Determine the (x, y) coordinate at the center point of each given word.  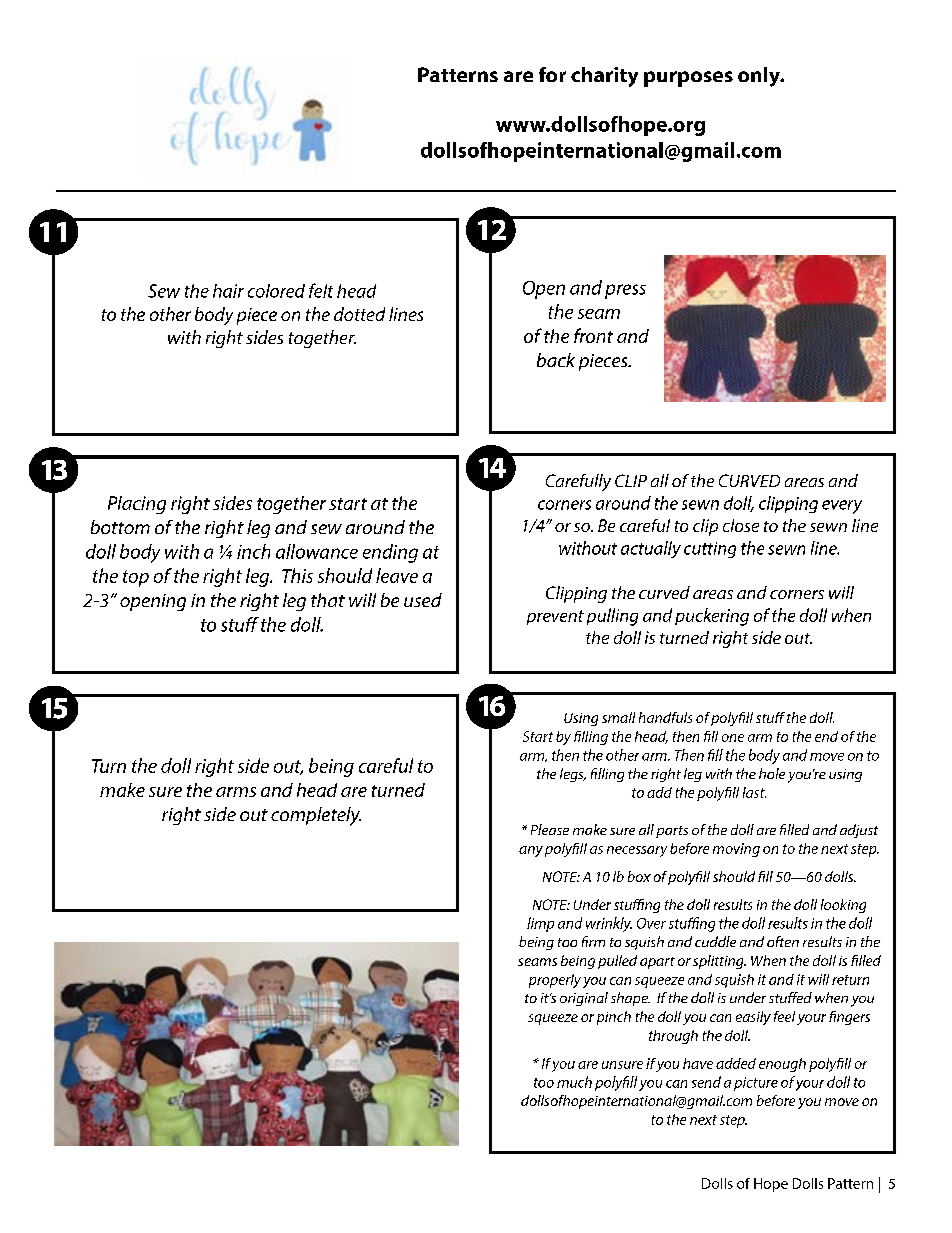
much (574, 1082)
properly (555, 981)
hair (228, 291)
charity (604, 77)
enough (782, 1065)
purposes (688, 79)
